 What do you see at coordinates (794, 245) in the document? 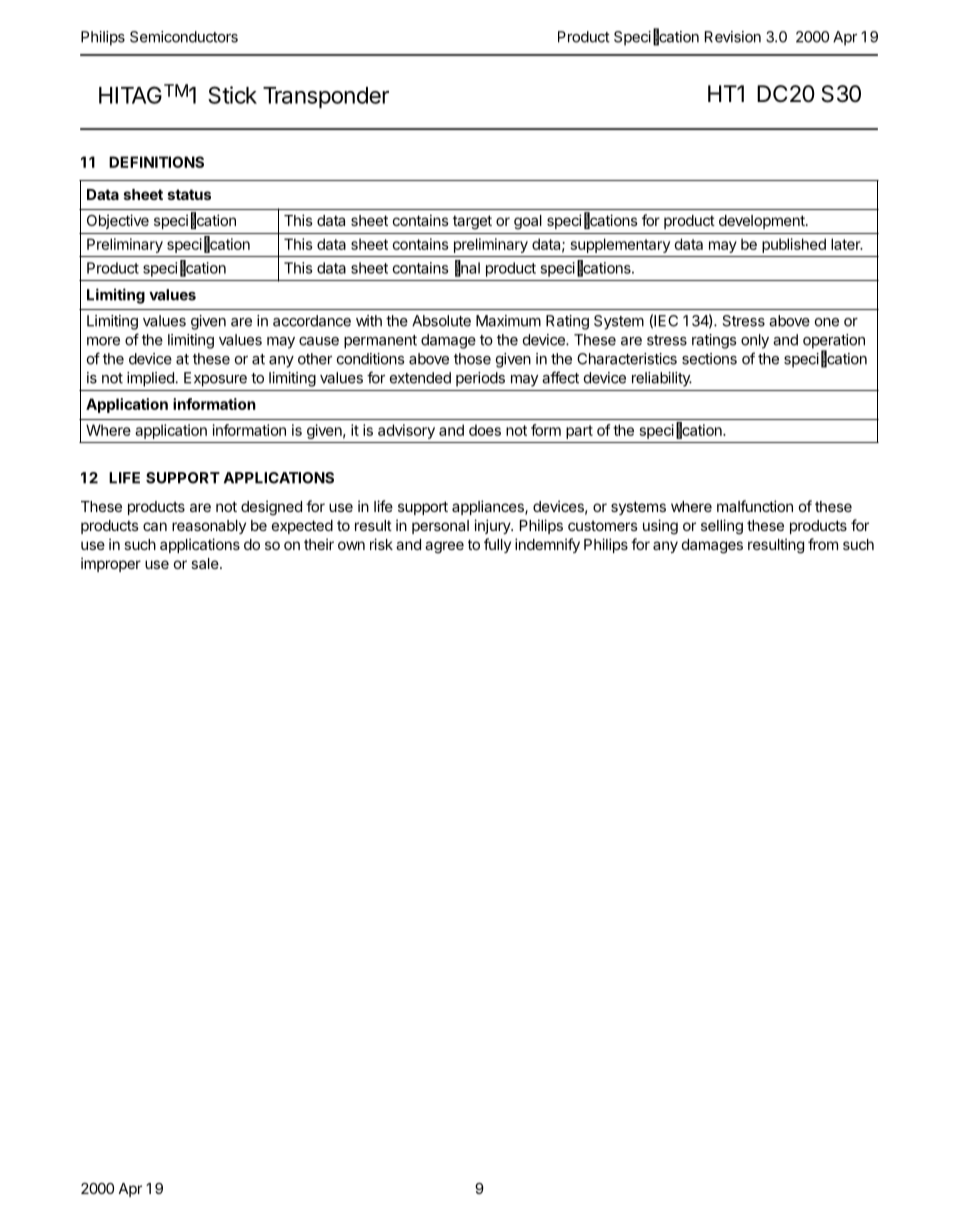
I see `published` at bounding box center [794, 245].
